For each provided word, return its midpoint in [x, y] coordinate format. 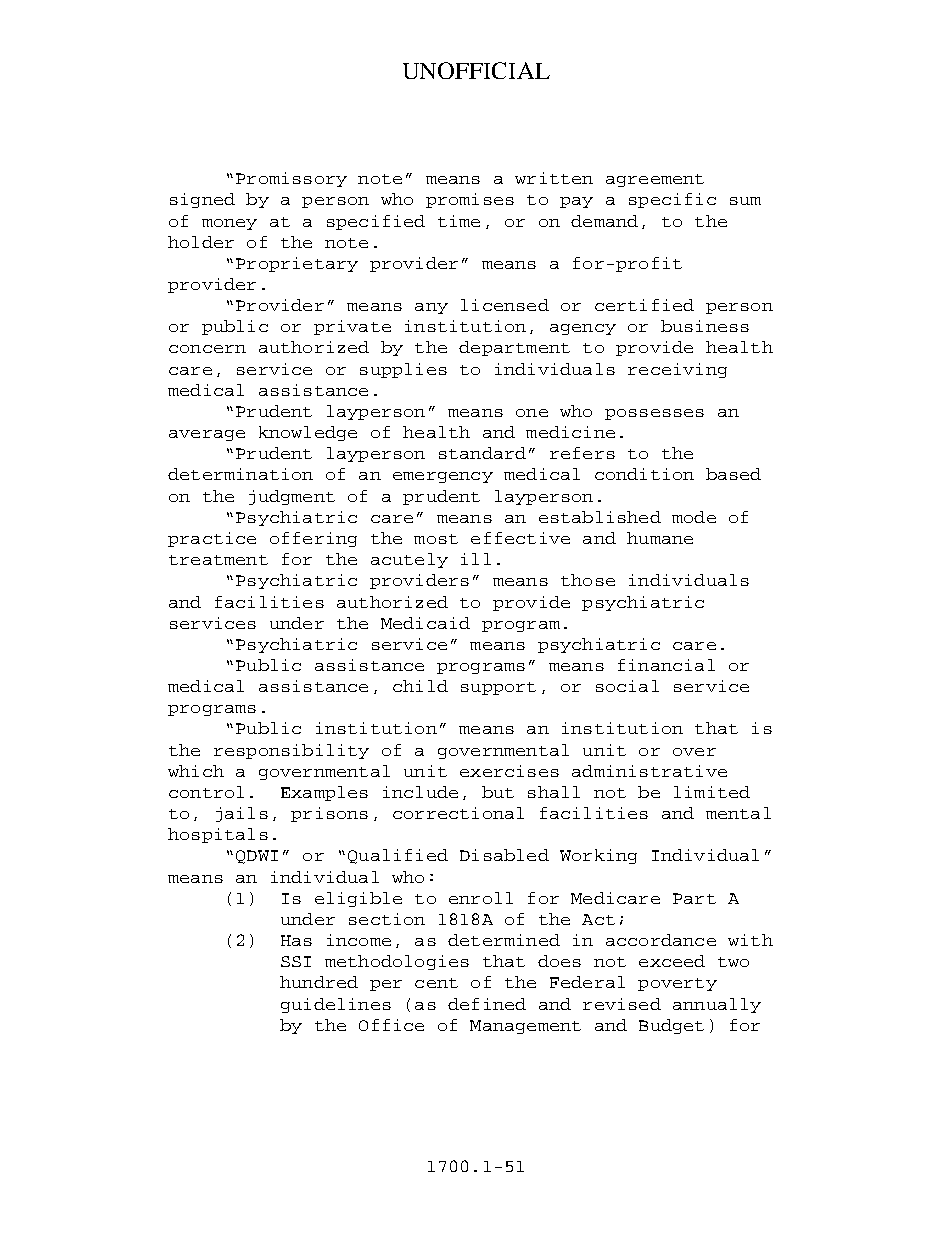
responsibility [291, 751]
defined [487, 1004]
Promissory [291, 179]
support [498, 688]
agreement [655, 180]
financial [666, 665]
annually [717, 1005]
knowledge [308, 433]
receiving [677, 370]
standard [482, 453]
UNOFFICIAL [476, 70]
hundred [319, 982]
